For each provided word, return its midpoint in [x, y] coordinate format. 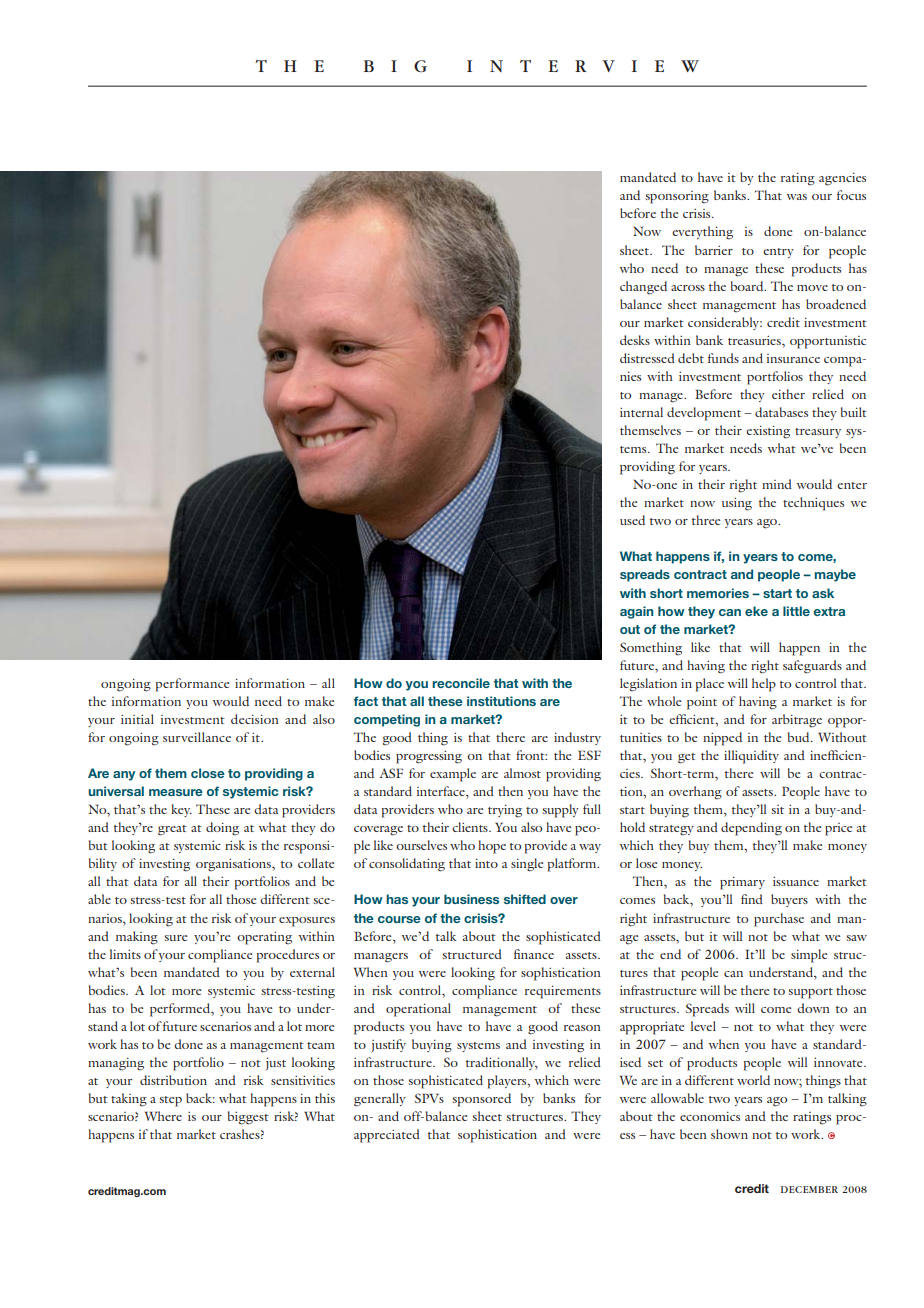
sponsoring [677, 197]
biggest [248, 1118]
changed [643, 288]
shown [729, 1134]
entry [778, 253]
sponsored [482, 1100]
